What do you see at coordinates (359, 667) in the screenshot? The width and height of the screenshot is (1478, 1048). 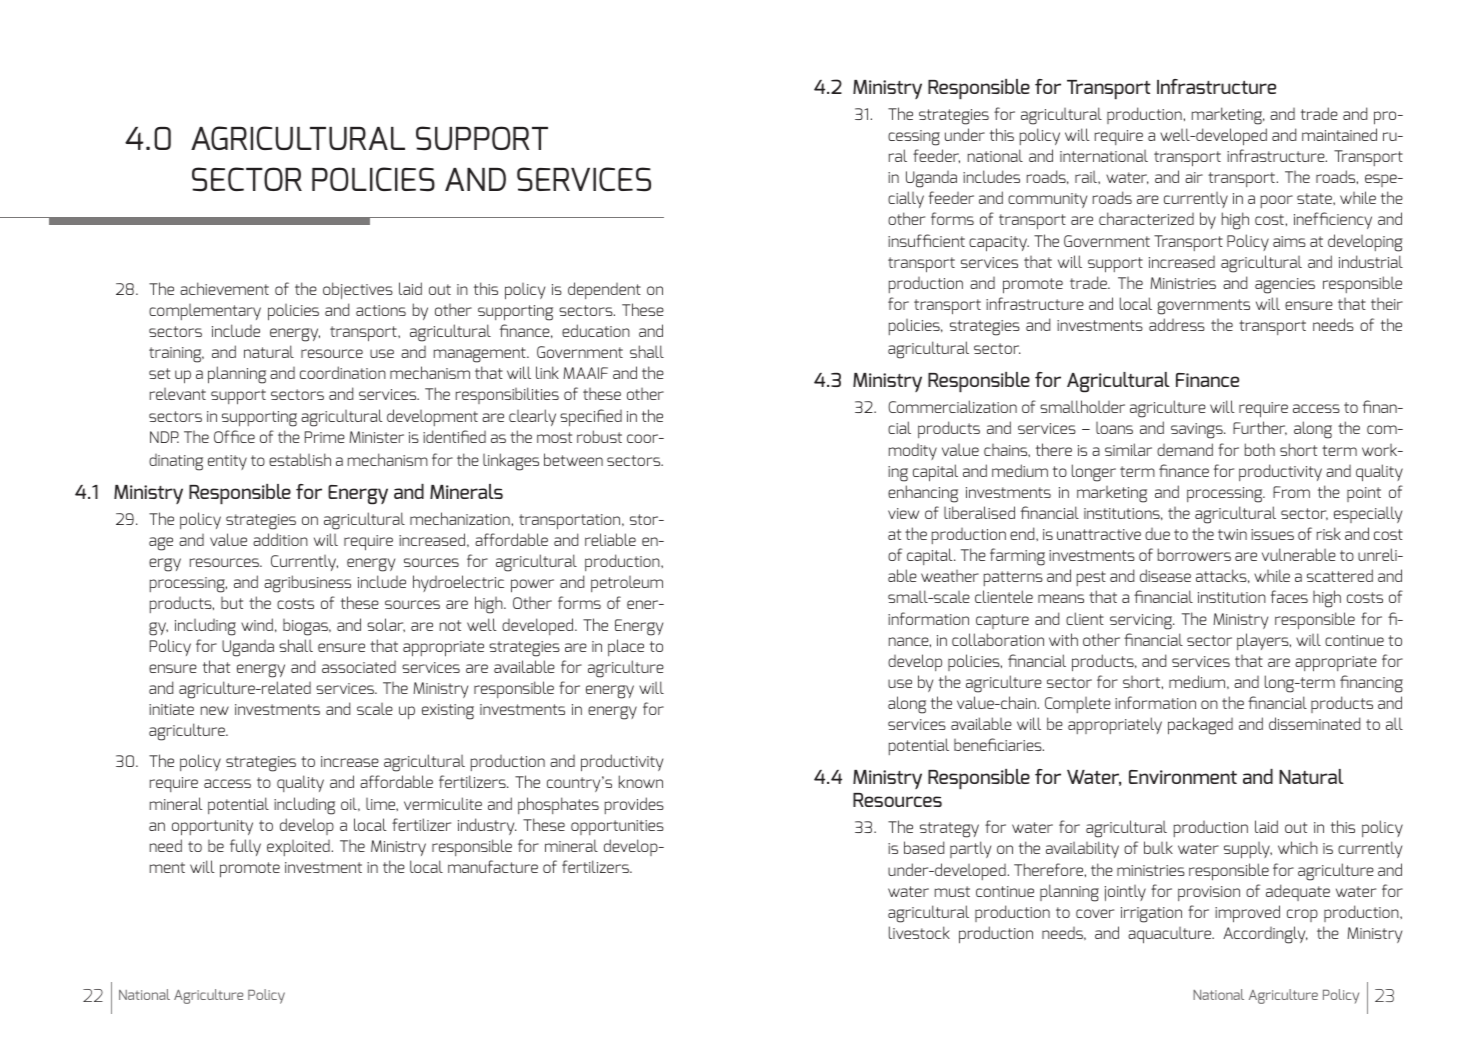 I see `associated` at bounding box center [359, 667].
